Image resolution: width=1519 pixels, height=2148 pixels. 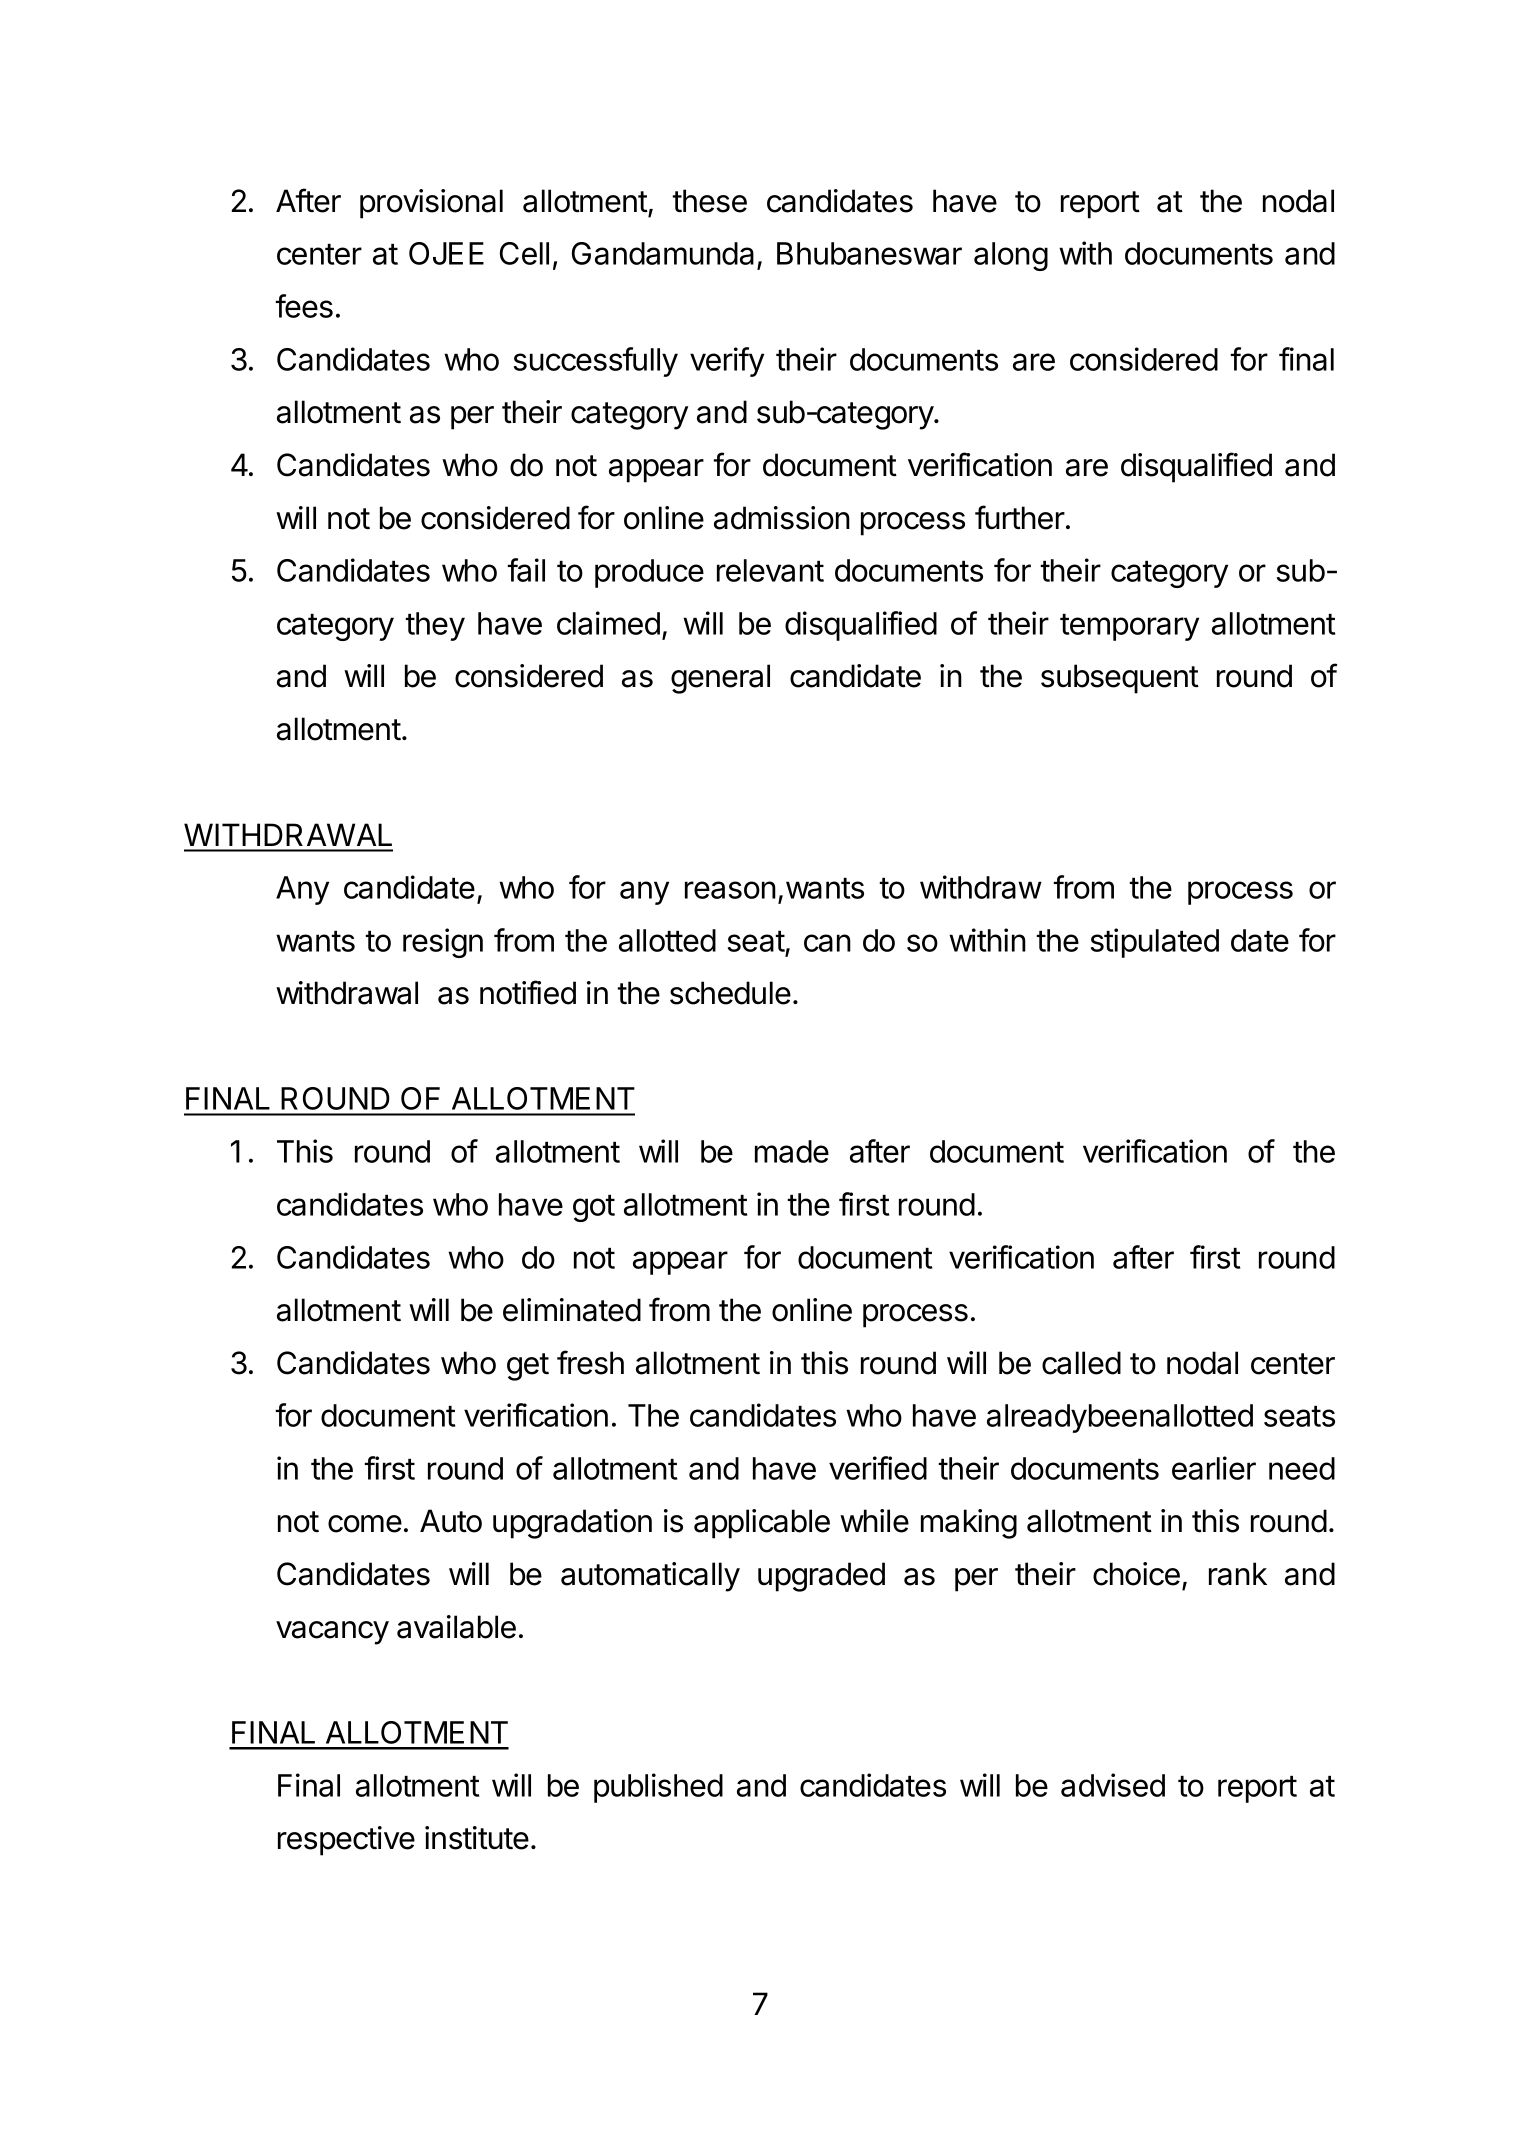 What do you see at coordinates (528, 1367) in the document?
I see `get` at bounding box center [528, 1367].
